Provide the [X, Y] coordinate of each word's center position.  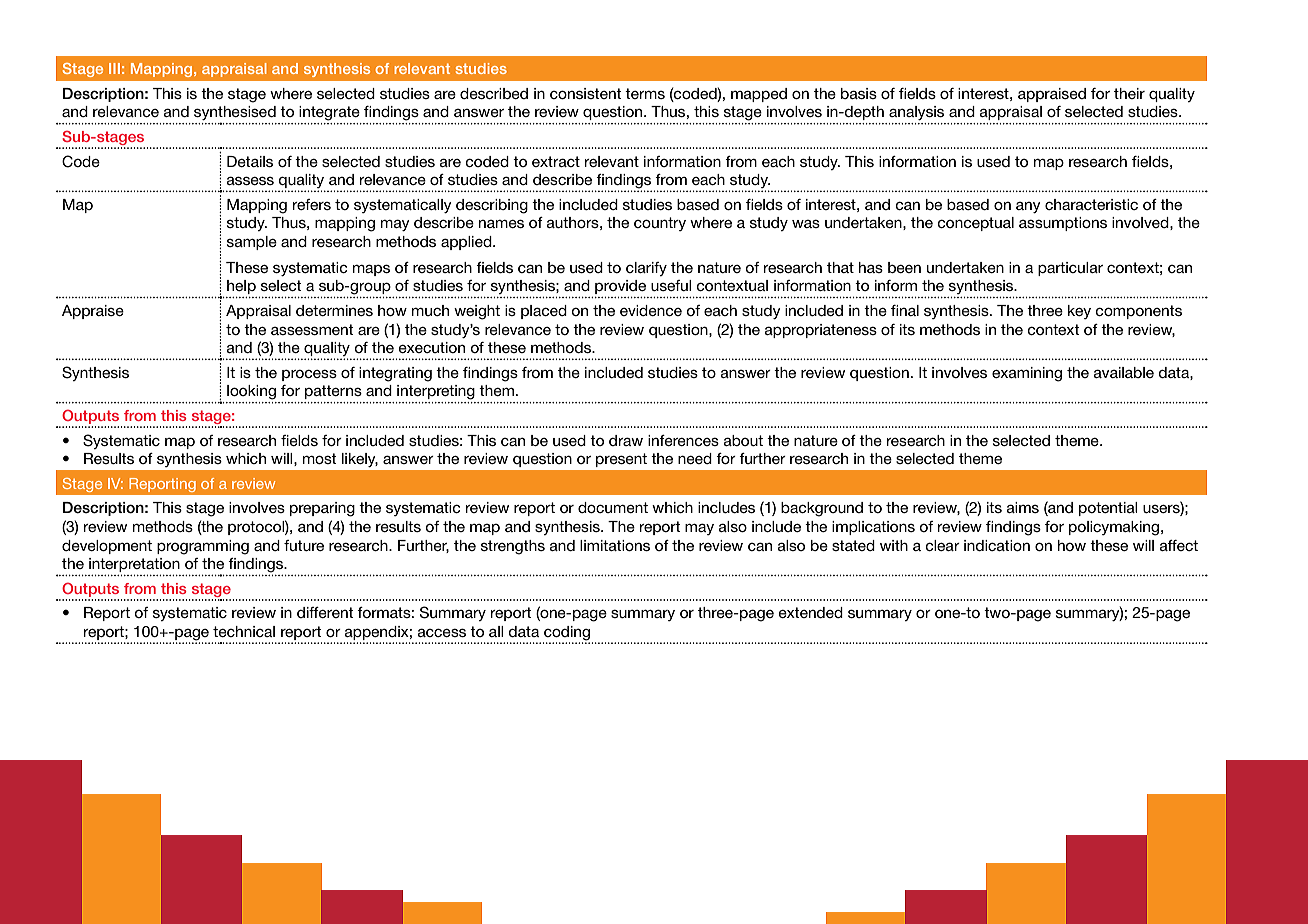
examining [1027, 374]
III [114, 68]
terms [645, 93]
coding [568, 634]
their [1129, 93]
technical [244, 631]
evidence [651, 310]
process [309, 375]
